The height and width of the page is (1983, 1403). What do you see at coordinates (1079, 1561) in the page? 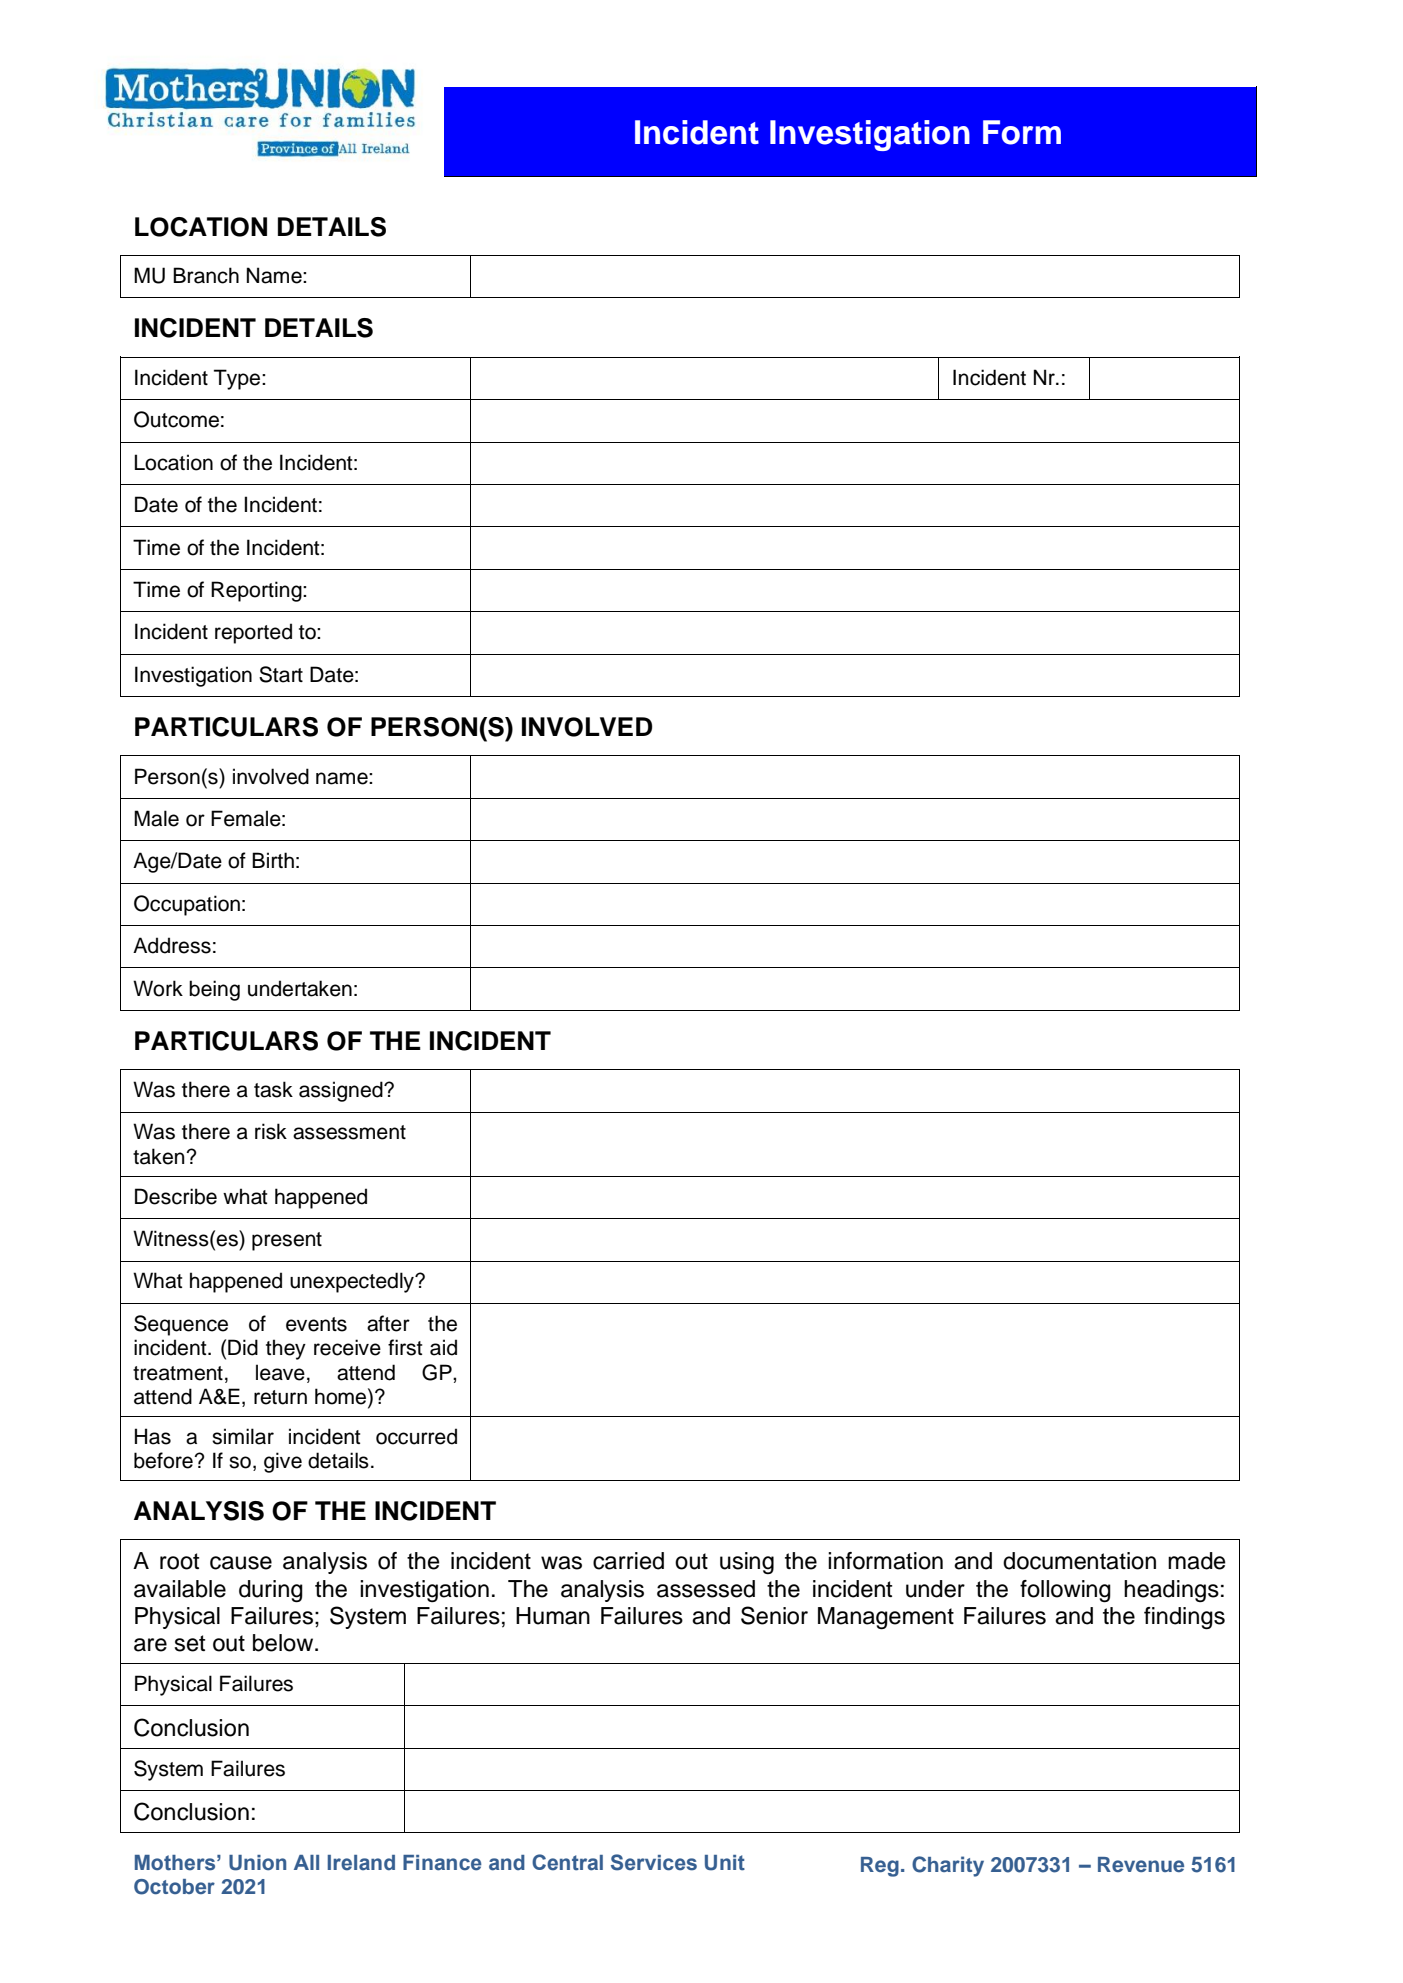
I see `documentation` at bounding box center [1079, 1561].
